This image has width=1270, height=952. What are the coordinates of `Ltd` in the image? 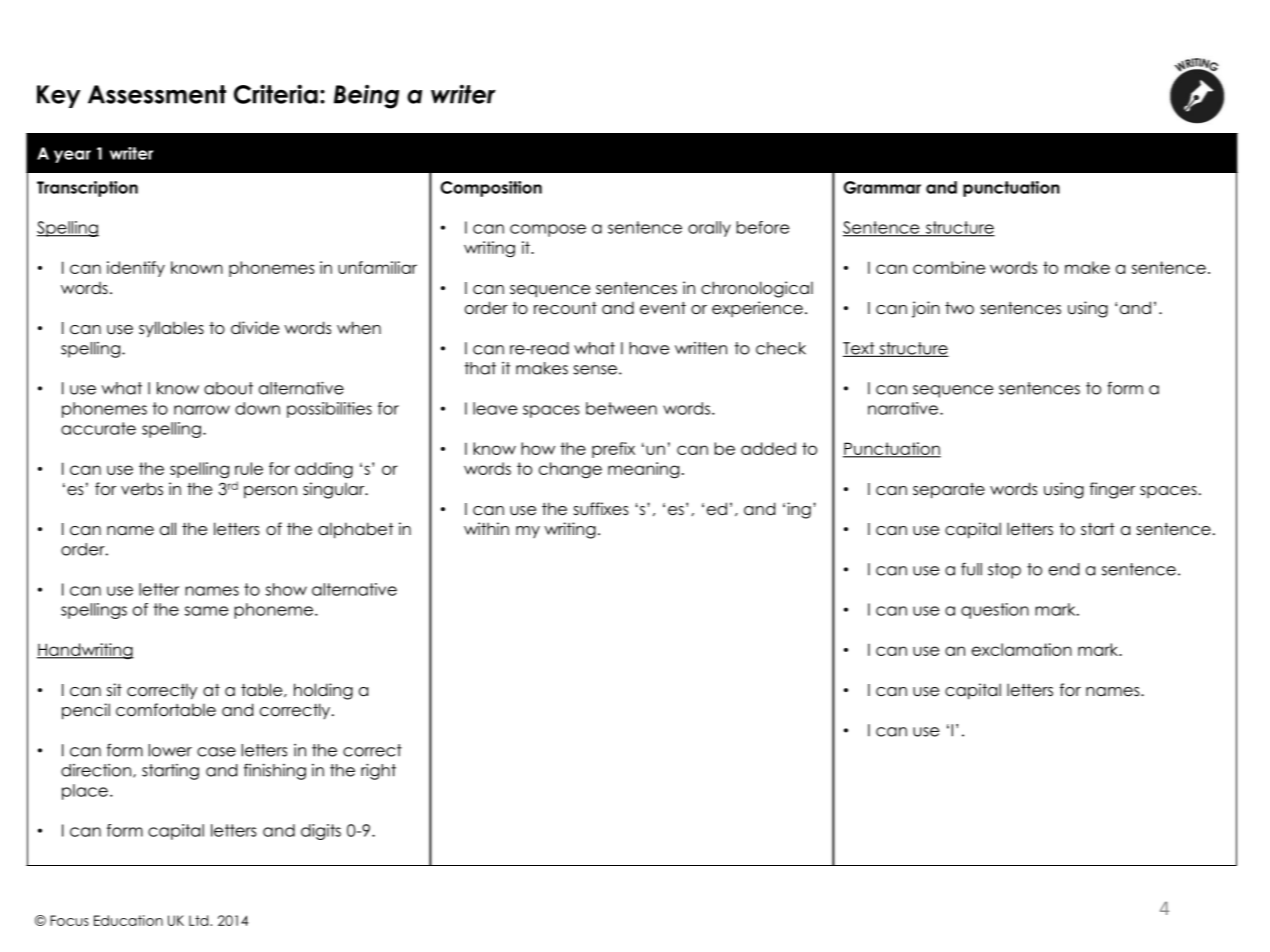 It's located at (200, 920).
